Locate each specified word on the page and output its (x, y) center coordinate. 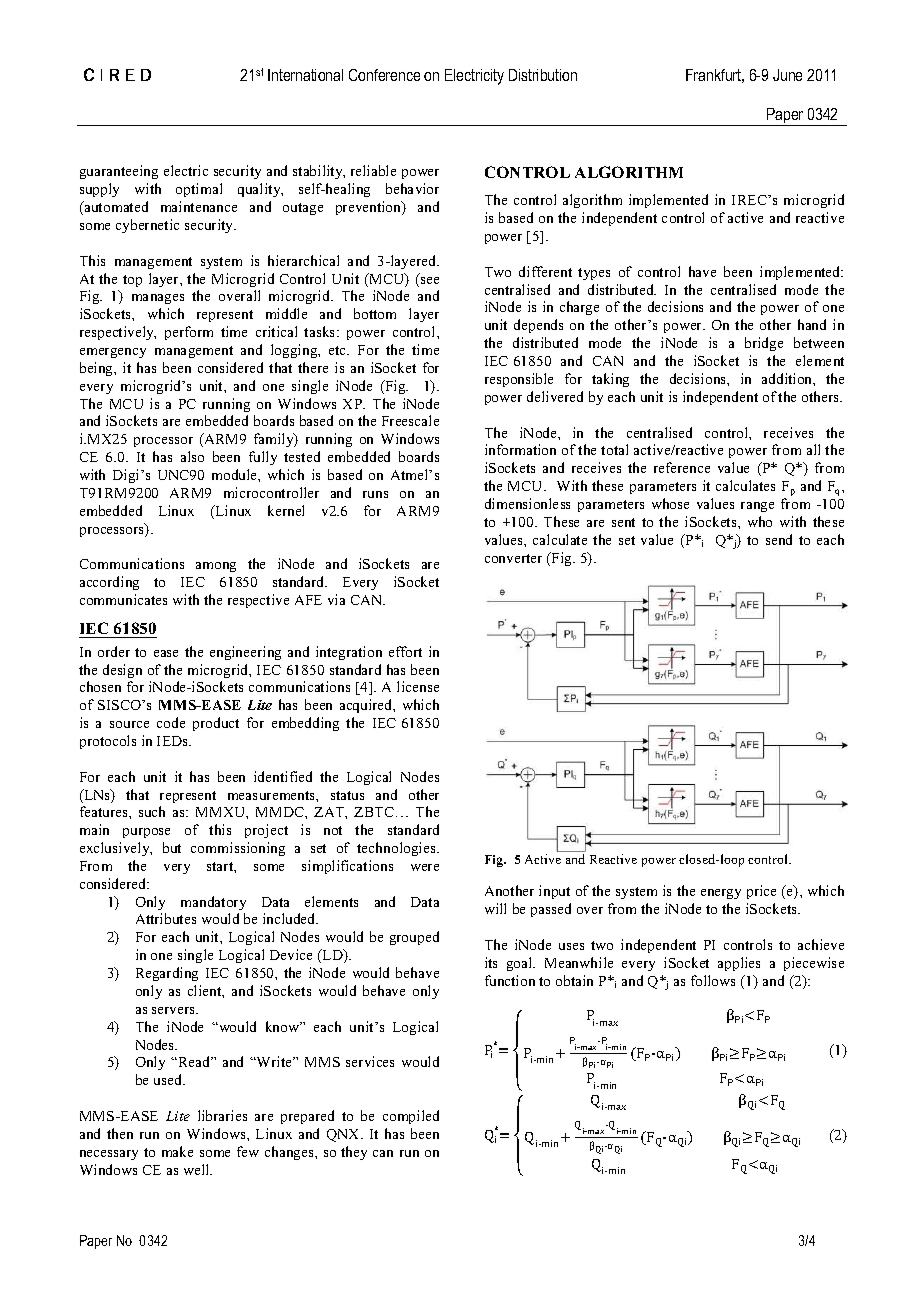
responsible (519, 380)
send (779, 539)
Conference (384, 75)
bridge (764, 344)
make (177, 1151)
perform (189, 333)
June (787, 75)
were (425, 867)
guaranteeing (119, 172)
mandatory (213, 903)
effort (405, 651)
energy (721, 894)
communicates (123, 599)
